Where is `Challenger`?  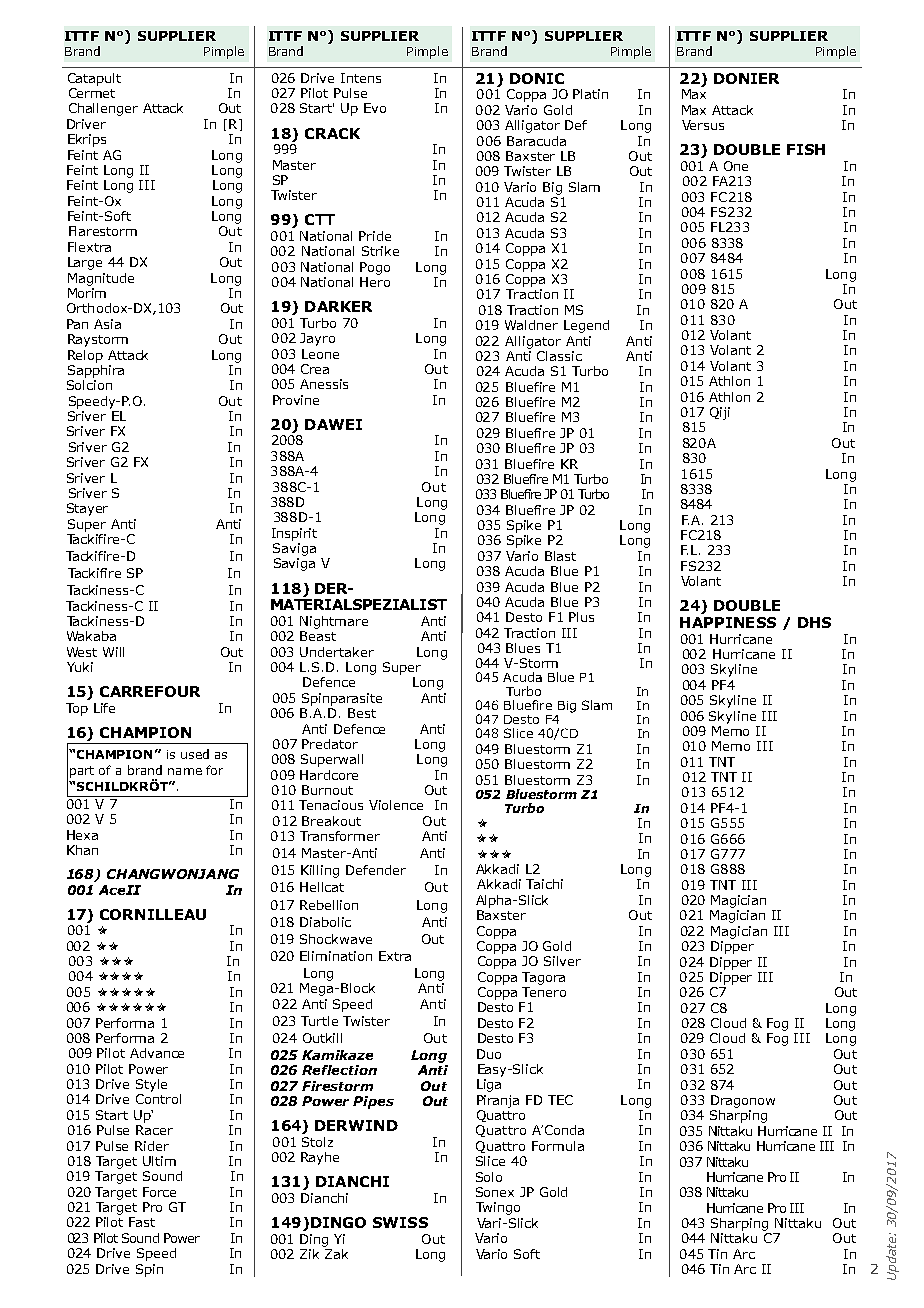 Challenger is located at coordinates (103, 109).
